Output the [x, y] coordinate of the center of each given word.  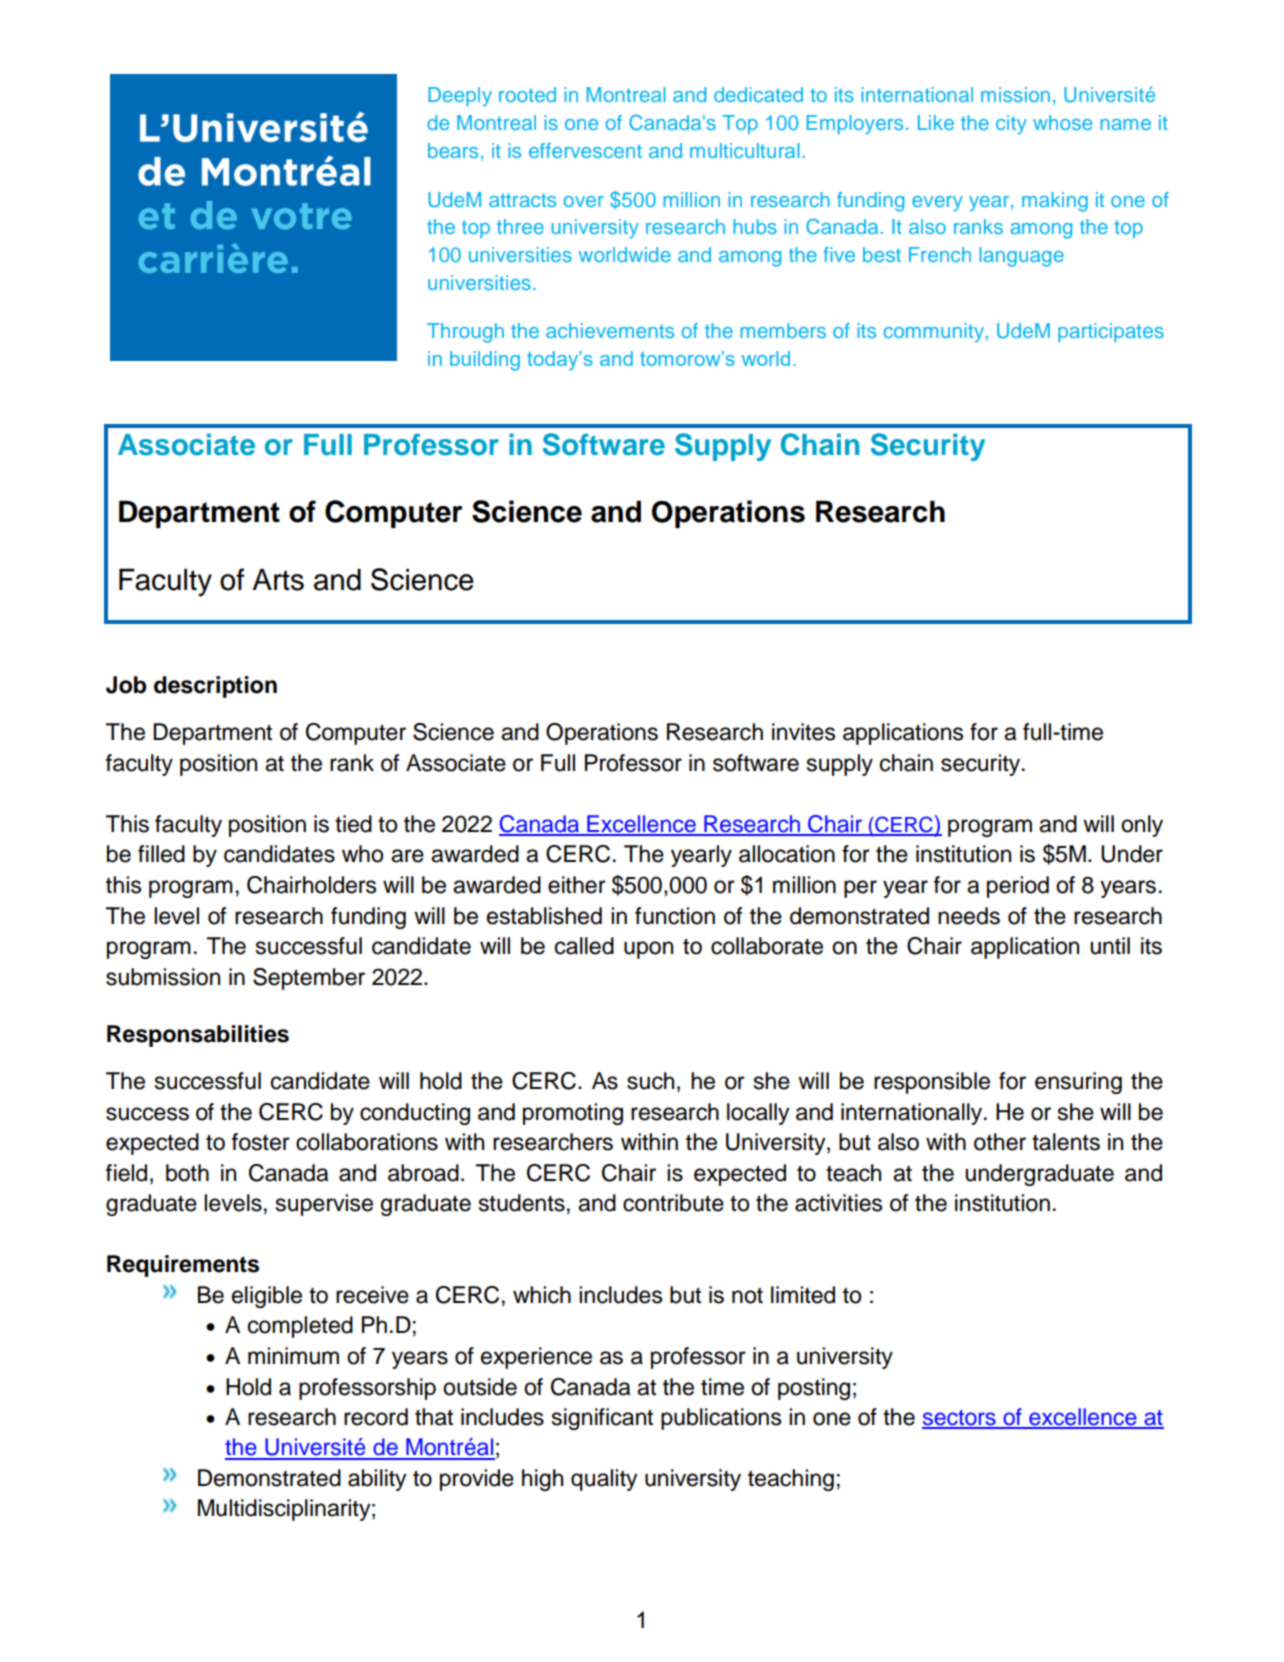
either [577, 885]
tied [353, 824]
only [1142, 826]
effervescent [585, 150]
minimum [293, 1356]
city [1011, 125]
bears [453, 150]
